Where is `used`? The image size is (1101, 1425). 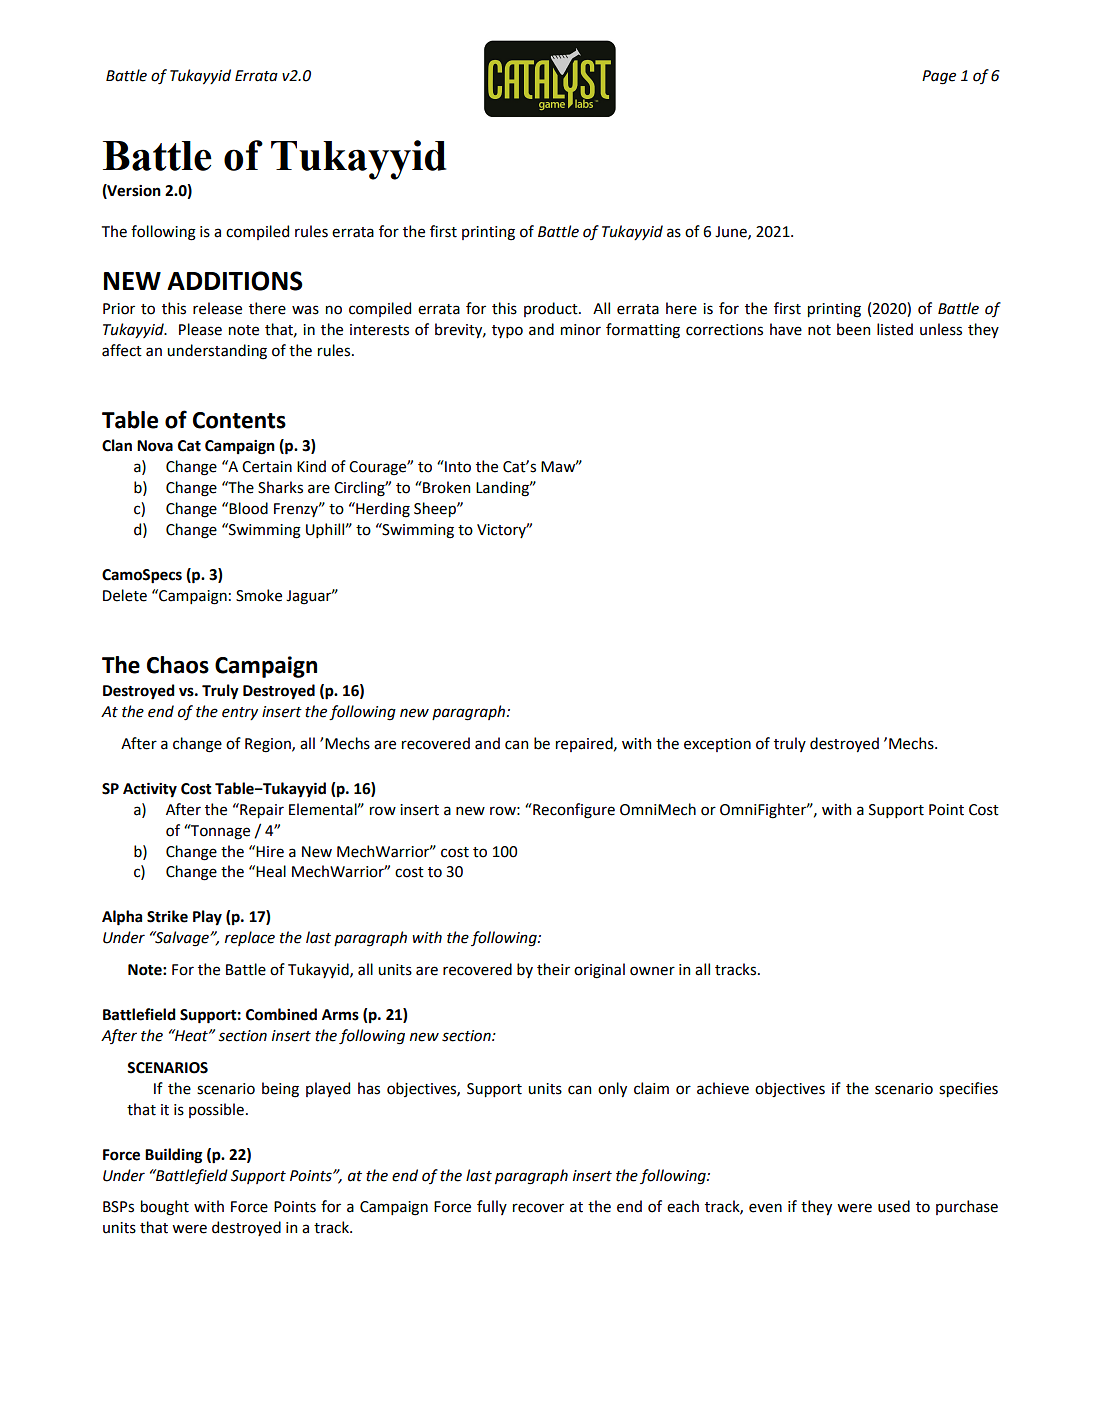 used is located at coordinates (894, 1206).
